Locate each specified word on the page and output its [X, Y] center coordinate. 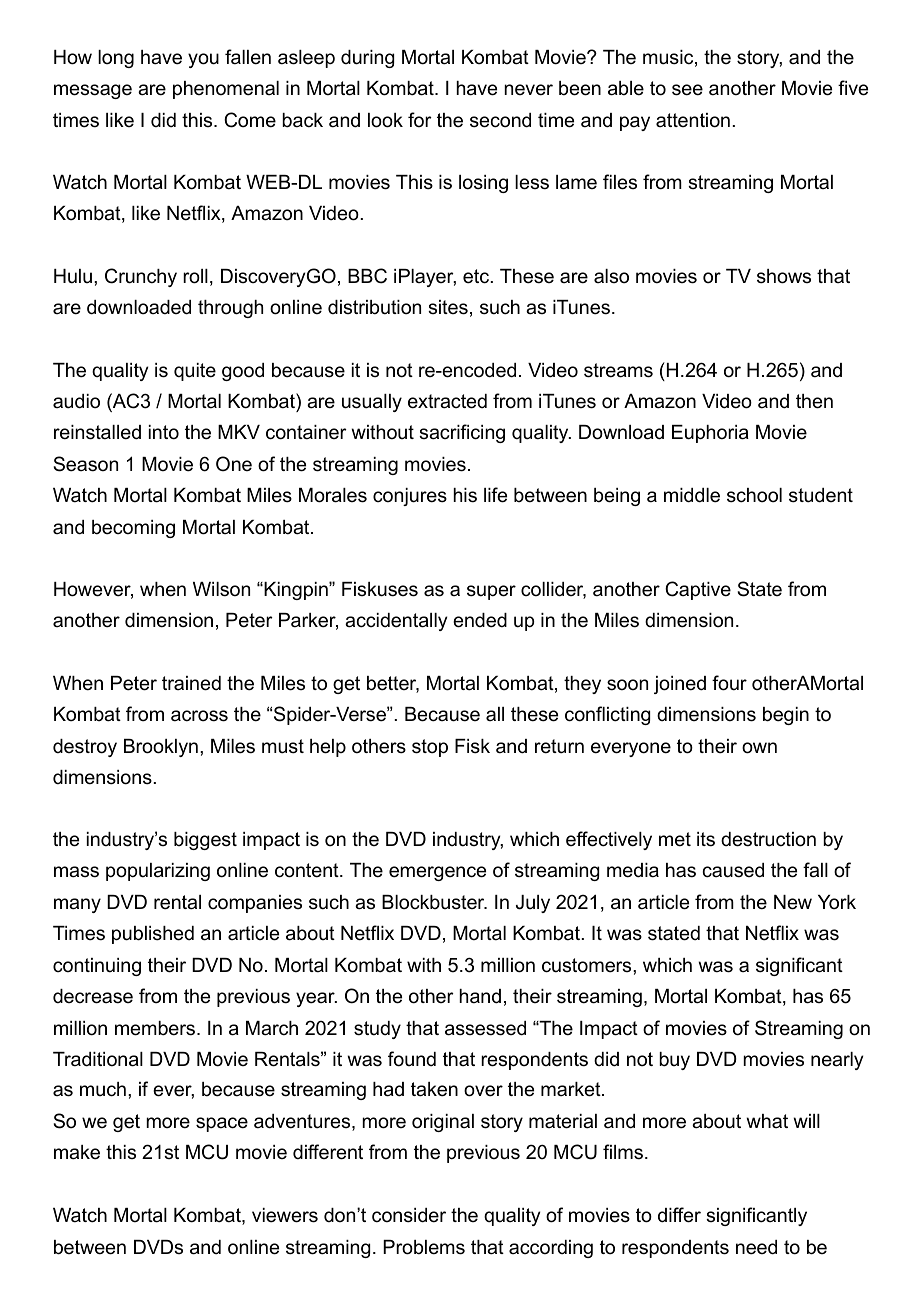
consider [409, 1215]
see [687, 90]
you [203, 60]
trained [191, 683]
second [500, 120]
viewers [285, 1215]
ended [480, 620]
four [729, 683]
